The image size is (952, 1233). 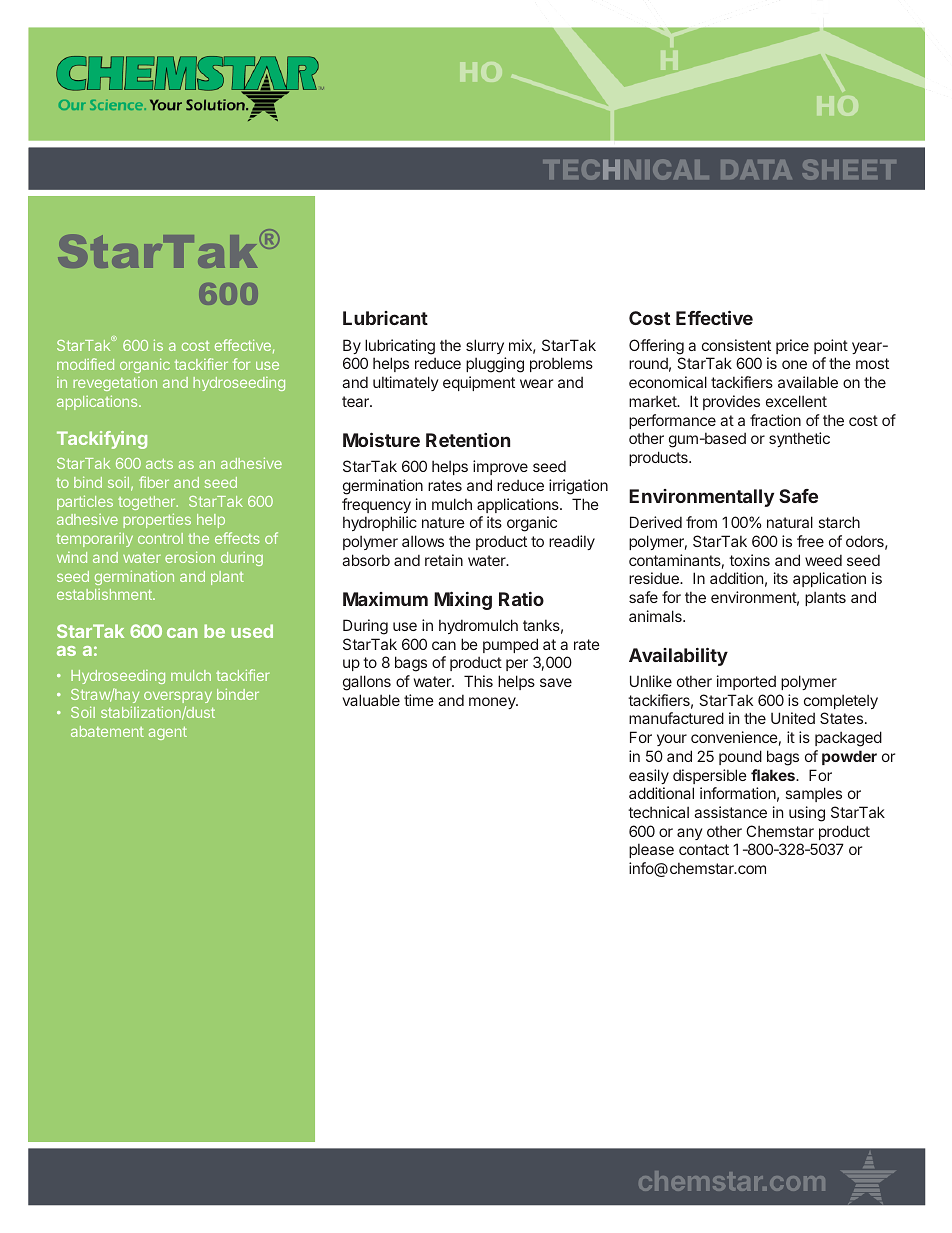 What do you see at coordinates (749, 560) in the page?
I see `toxins` at bounding box center [749, 560].
